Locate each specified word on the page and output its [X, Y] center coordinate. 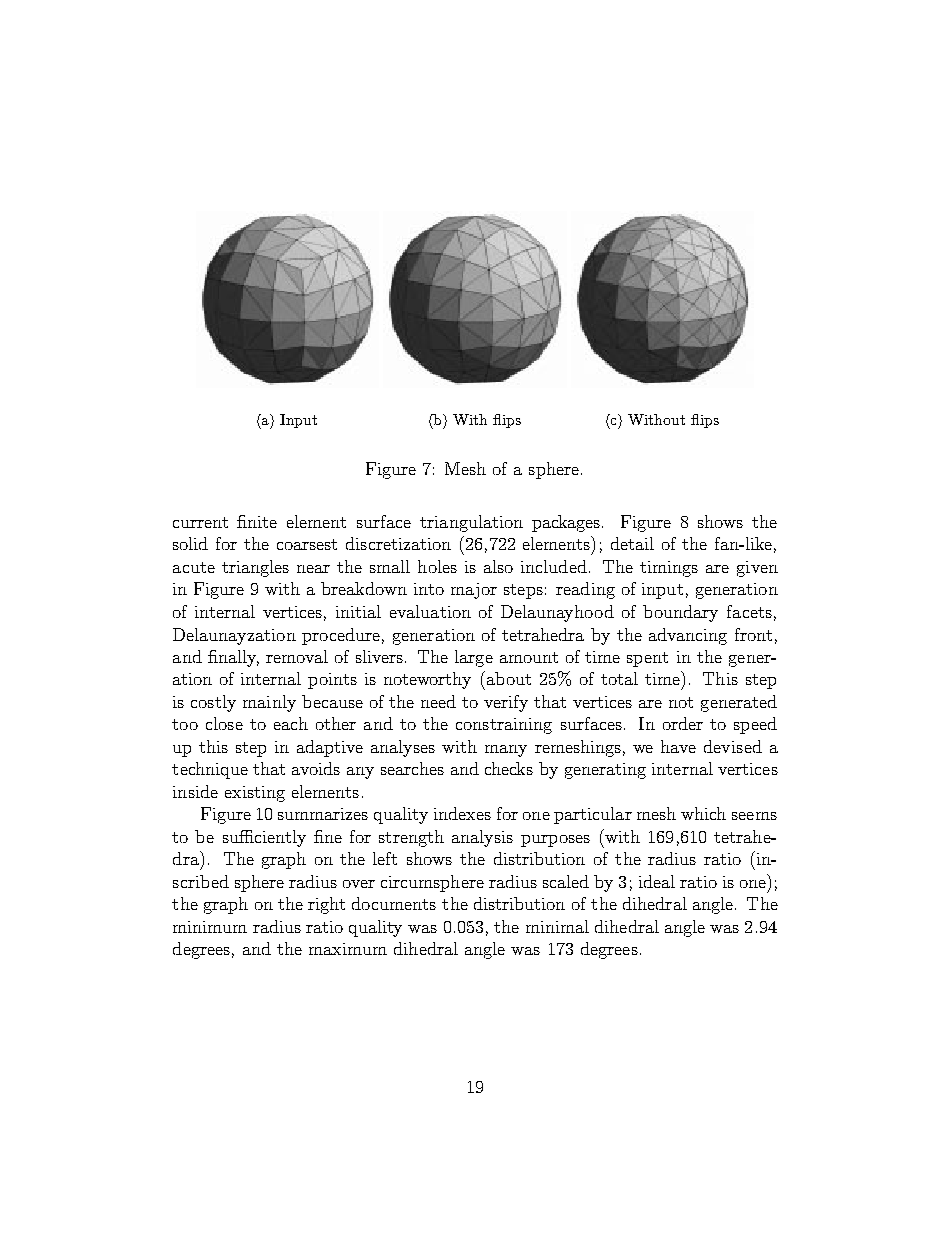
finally [233, 658]
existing [255, 794]
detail [632, 543]
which [703, 813]
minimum [210, 927]
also [498, 566]
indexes [462, 813]
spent [647, 659]
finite [257, 521]
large [474, 658]
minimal [557, 926]
